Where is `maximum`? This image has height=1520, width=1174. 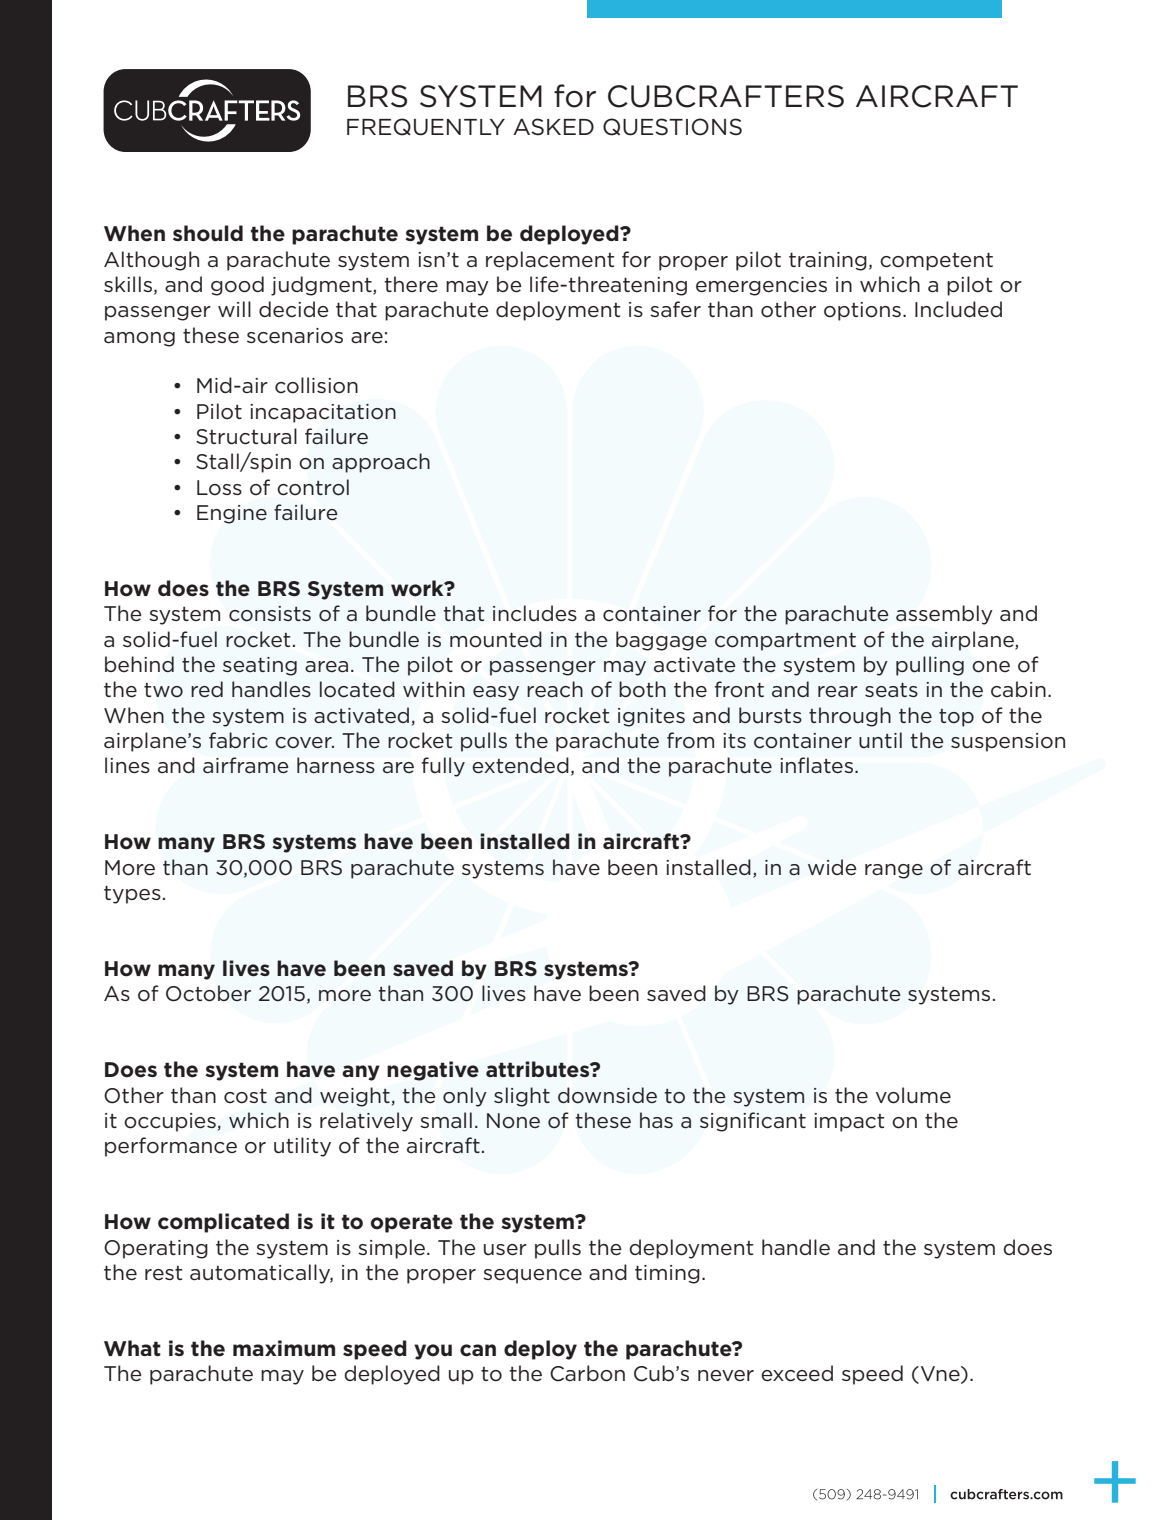 maximum is located at coordinates (284, 1348).
